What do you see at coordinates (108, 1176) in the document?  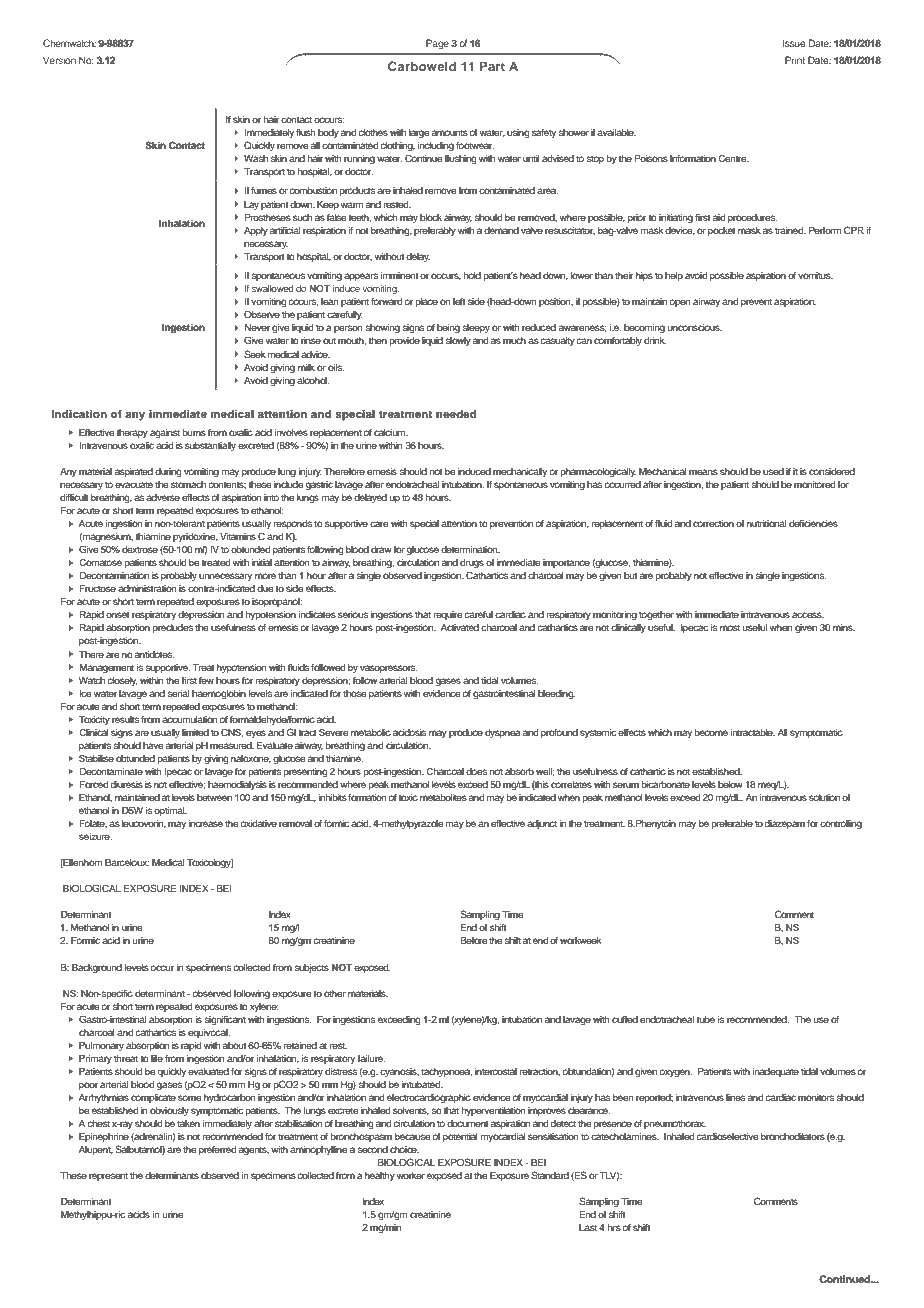 I see `represent` at bounding box center [108, 1176].
